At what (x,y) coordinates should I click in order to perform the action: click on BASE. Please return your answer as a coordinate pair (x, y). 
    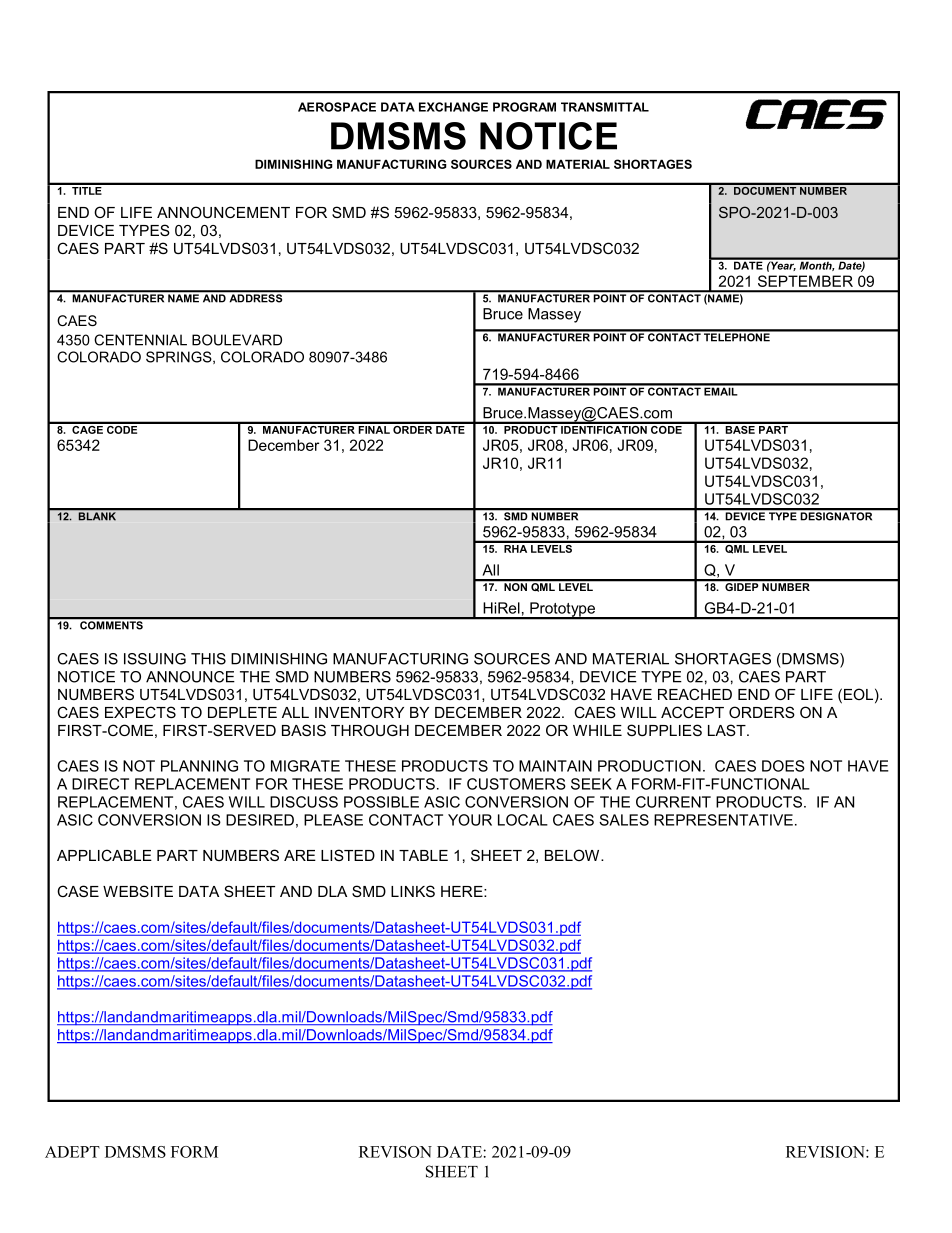
    Looking at the image, I should click on (740, 428).
